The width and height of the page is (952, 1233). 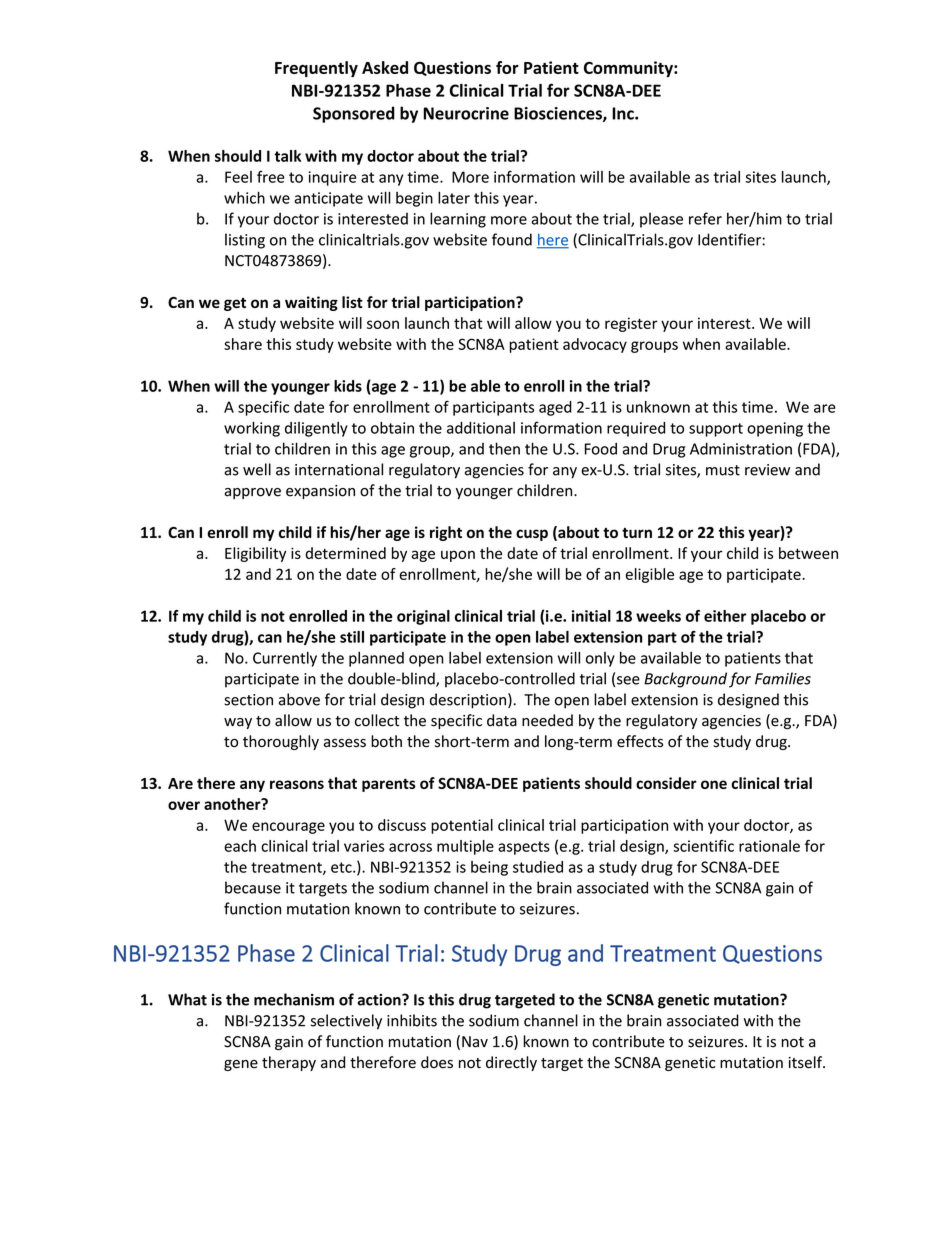 I want to click on Asked, so click(x=385, y=67).
